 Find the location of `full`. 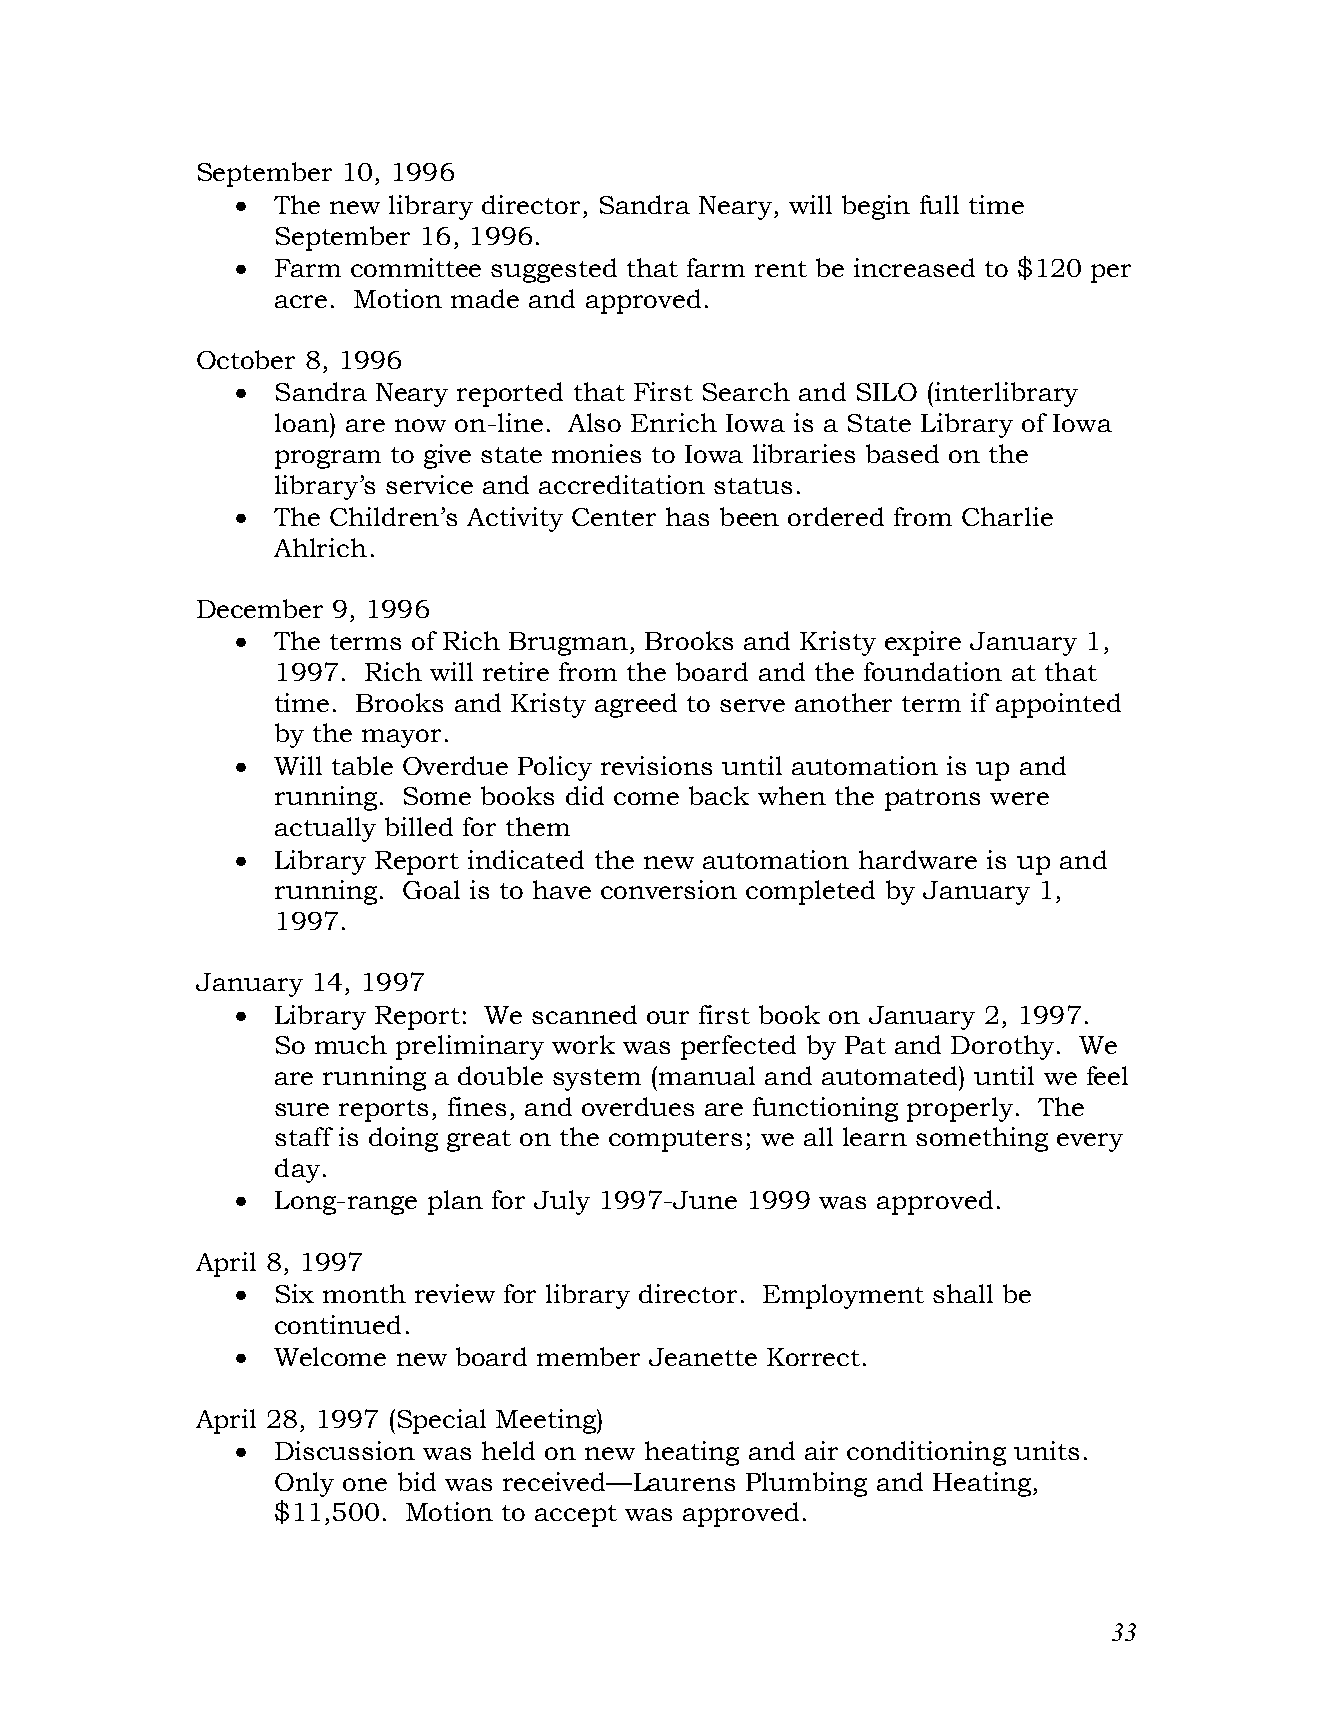

full is located at coordinates (939, 204).
